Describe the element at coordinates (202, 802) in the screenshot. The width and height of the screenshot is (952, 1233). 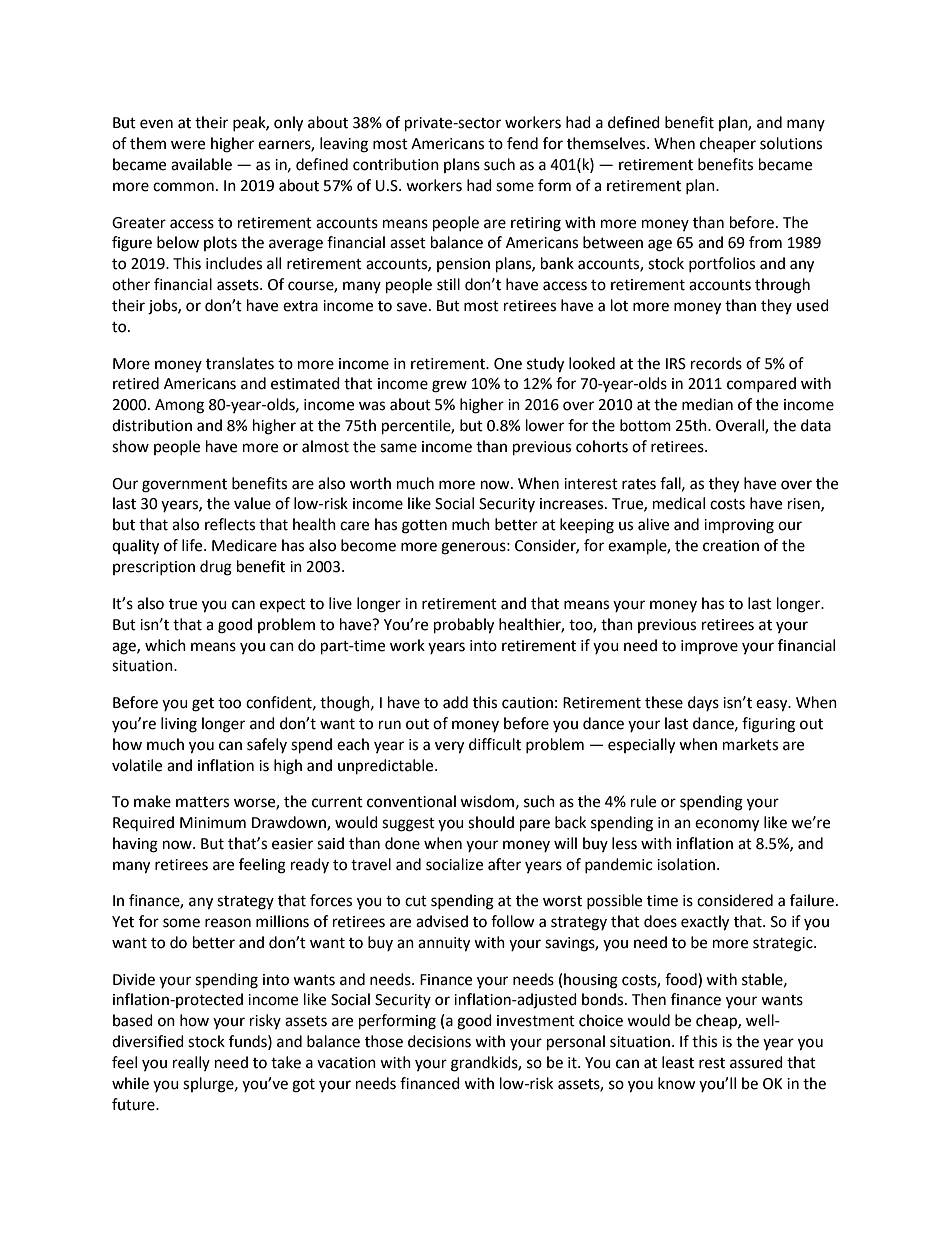
I see `matters` at that location.
